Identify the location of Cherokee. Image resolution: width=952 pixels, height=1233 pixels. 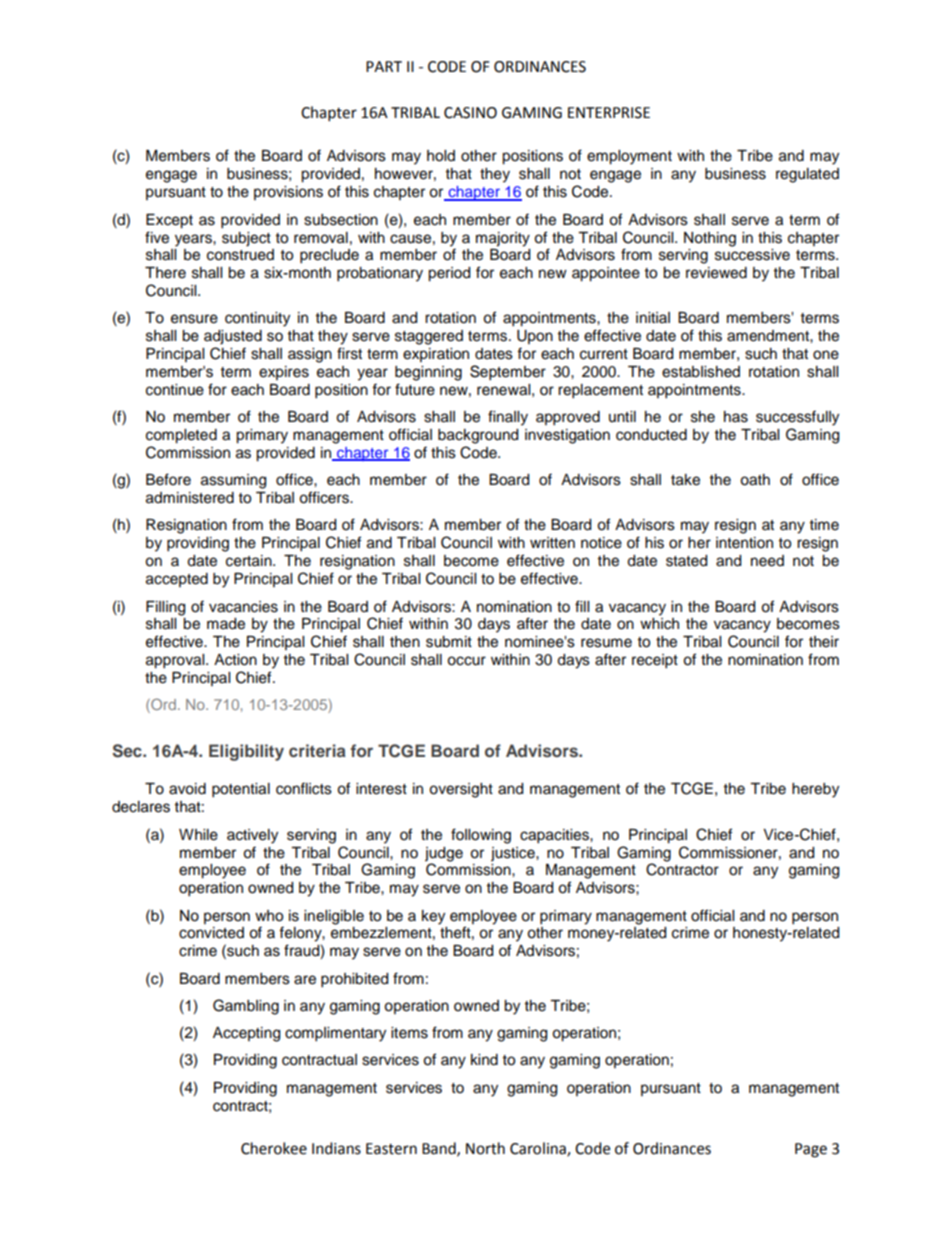
(274, 1148).
